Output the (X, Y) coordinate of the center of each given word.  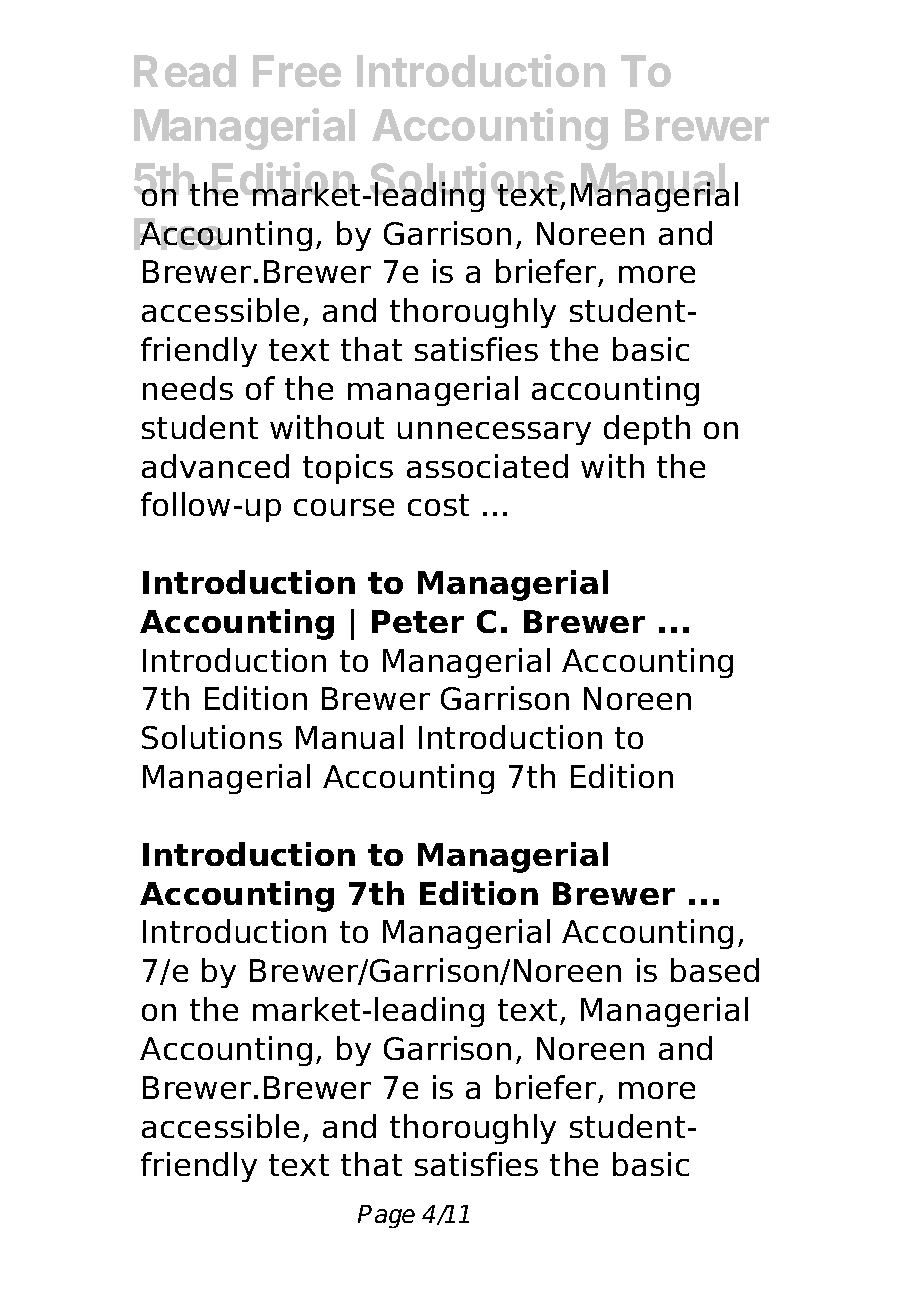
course (344, 507)
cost (438, 505)
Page (386, 1216)
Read (185, 71)
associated (487, 466)
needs (188, 388)
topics (348, 469)
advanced (215, 466)
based (715, 970)
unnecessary (494, 433)
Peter (418, 621)
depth (647, 430)
